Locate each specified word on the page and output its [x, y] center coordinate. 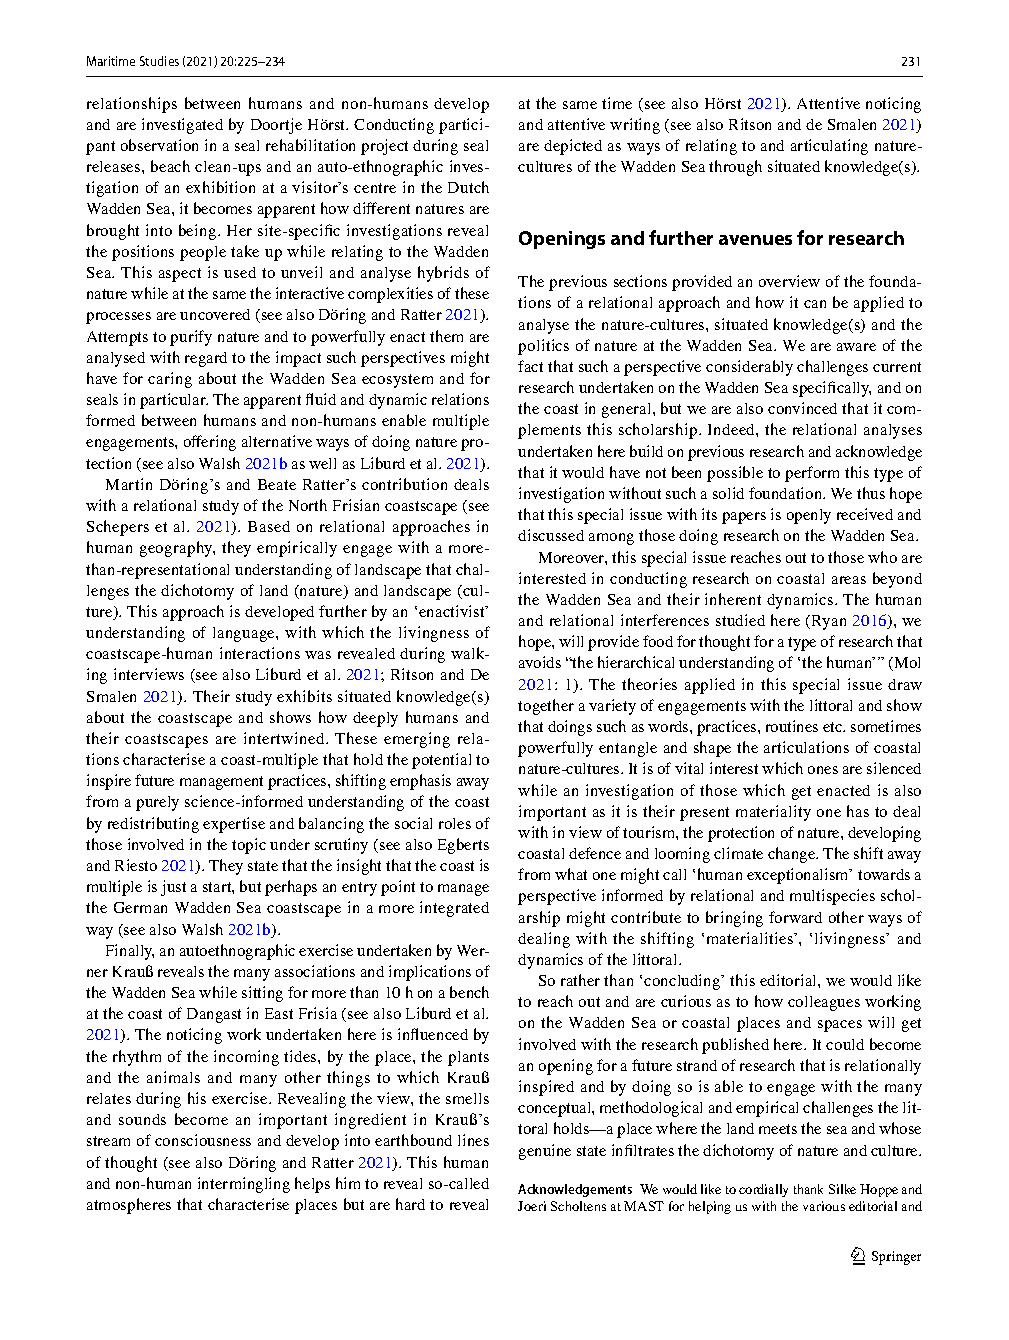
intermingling [244, 1185]
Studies [159, 61]
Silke [842, 1189]
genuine [545, 1152]
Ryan [829, 622]
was [318, 655]
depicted [573, 147]
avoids [540, 662]
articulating [829, 147]
